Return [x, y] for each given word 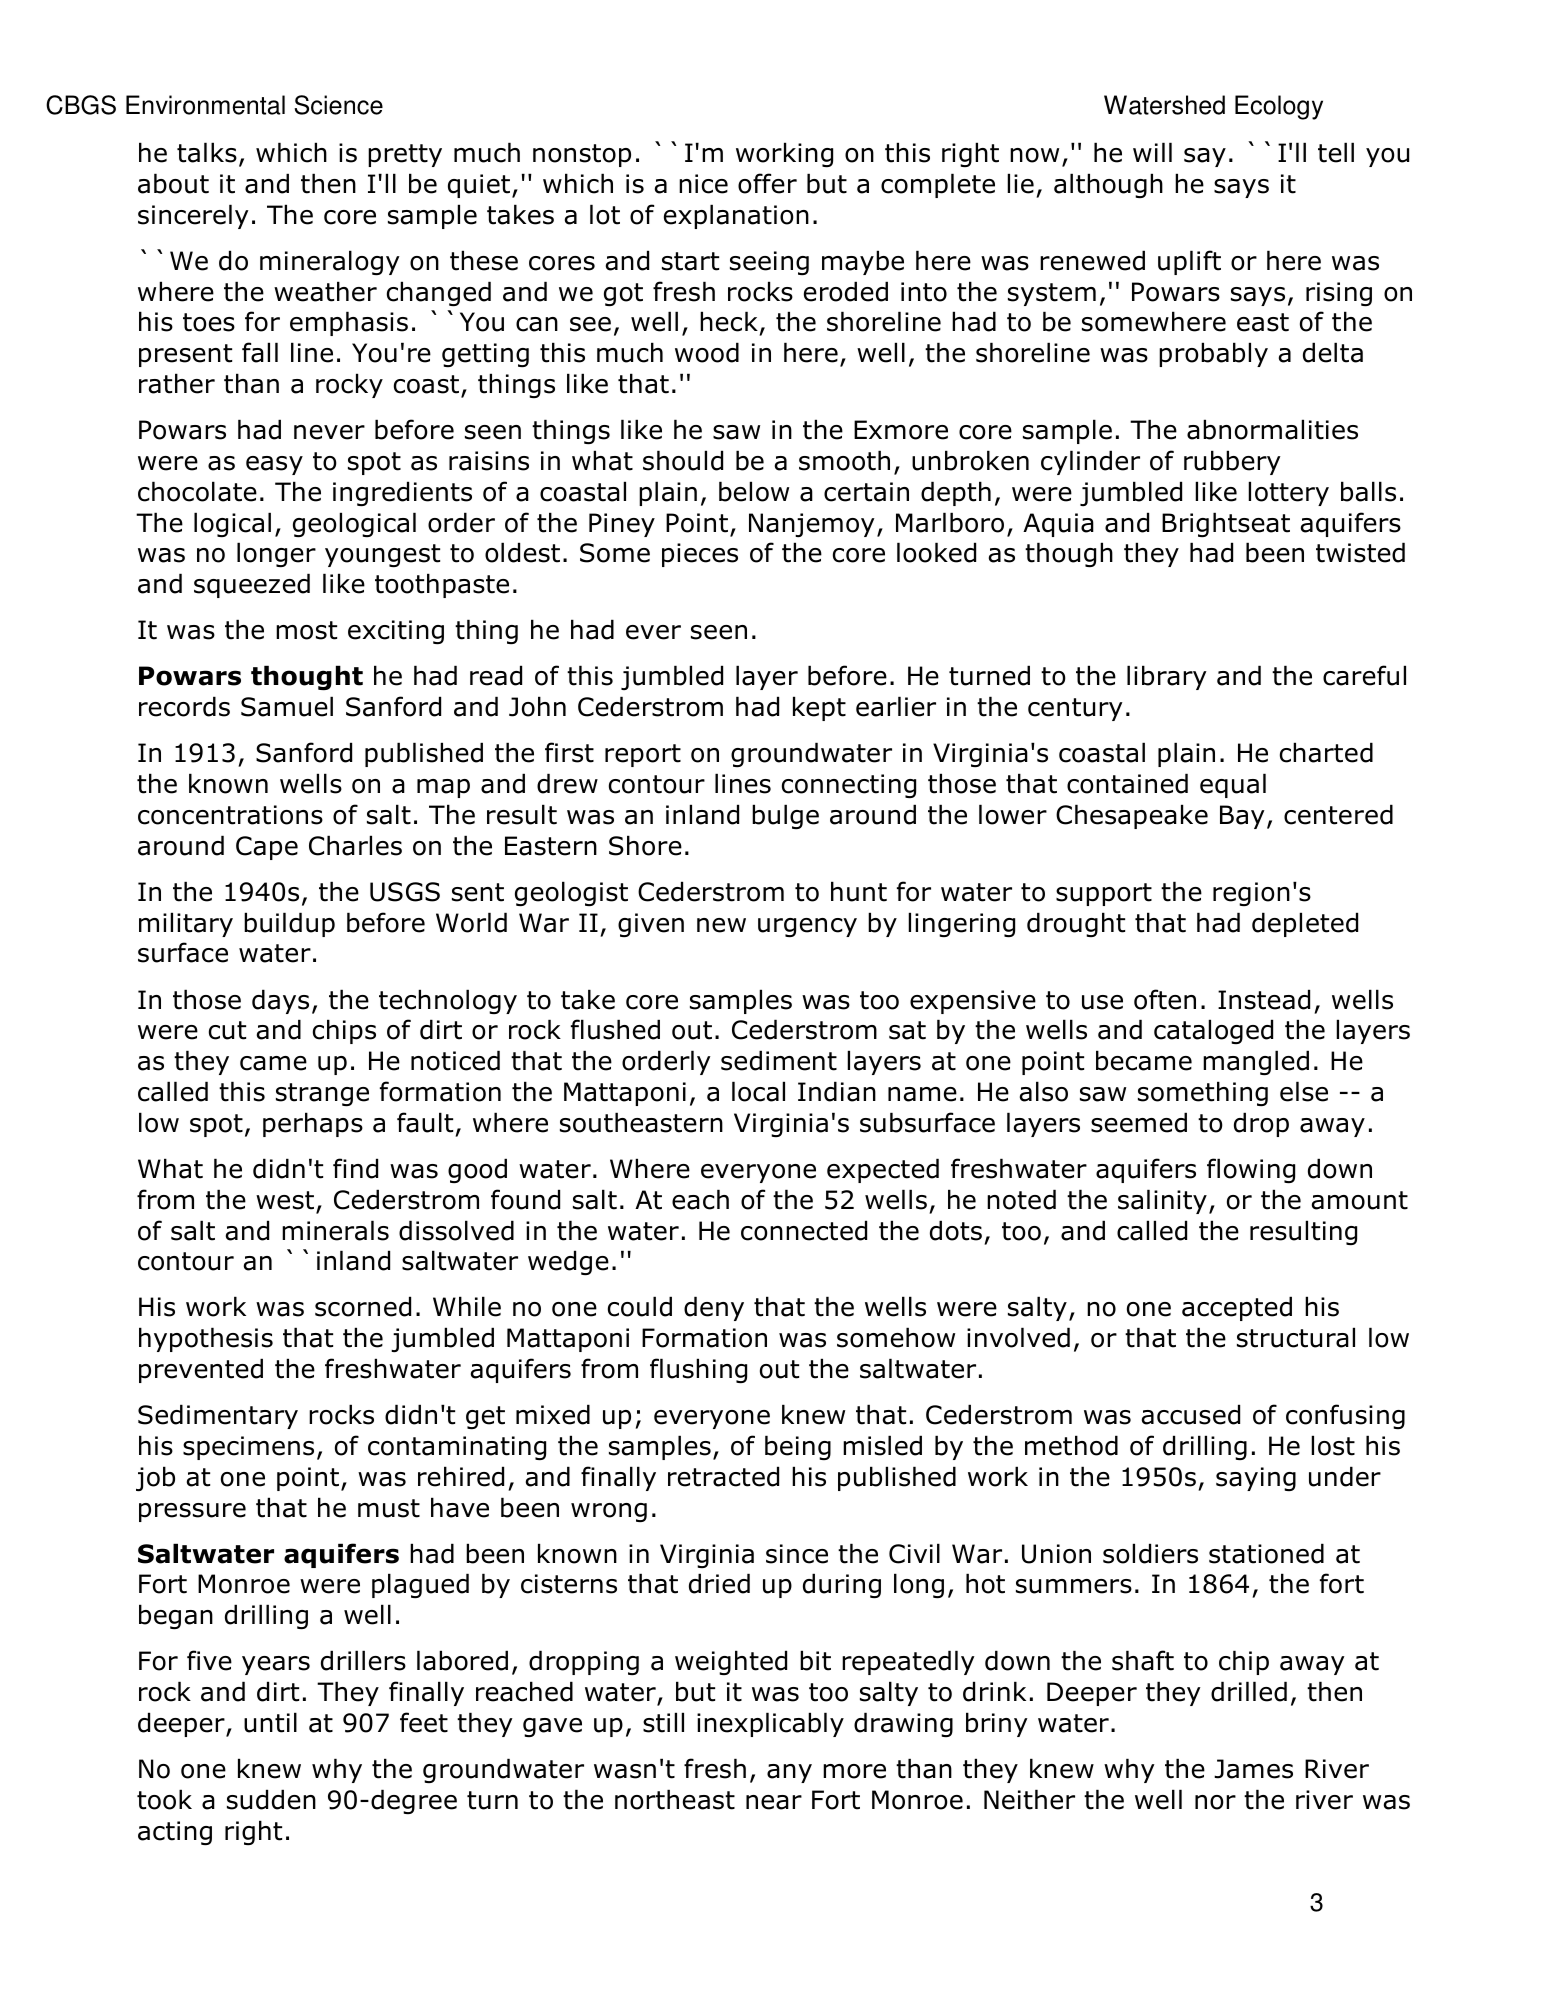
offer [767, 183]
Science [338, 105]
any [789, 1773]
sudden [271, 1799]
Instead [1264, 999]
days [280, 1001]
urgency [807, 927]
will [1152, 152]
